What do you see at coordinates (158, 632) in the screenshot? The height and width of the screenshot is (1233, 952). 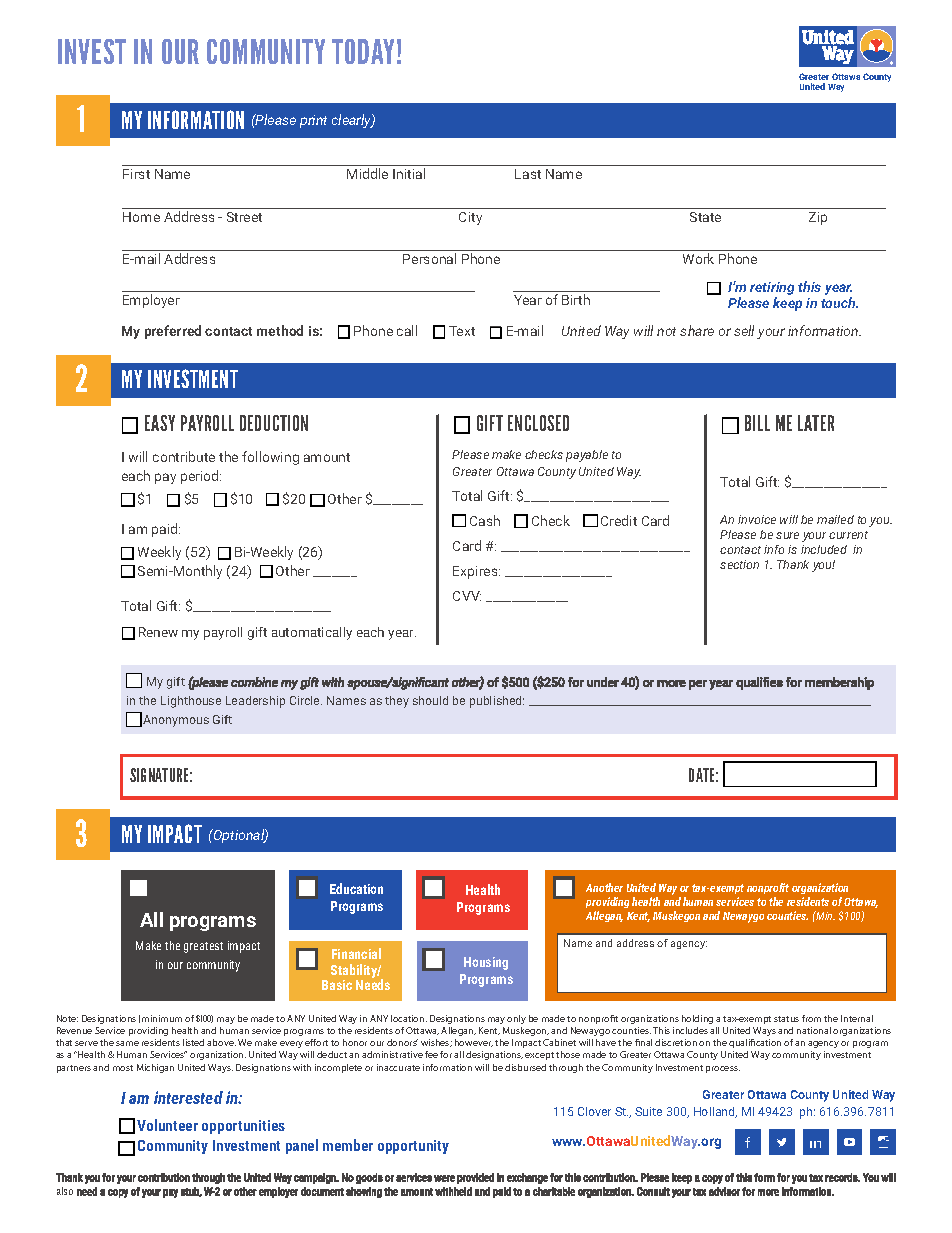 I see `Renew` at bounding box center [158, 632].
